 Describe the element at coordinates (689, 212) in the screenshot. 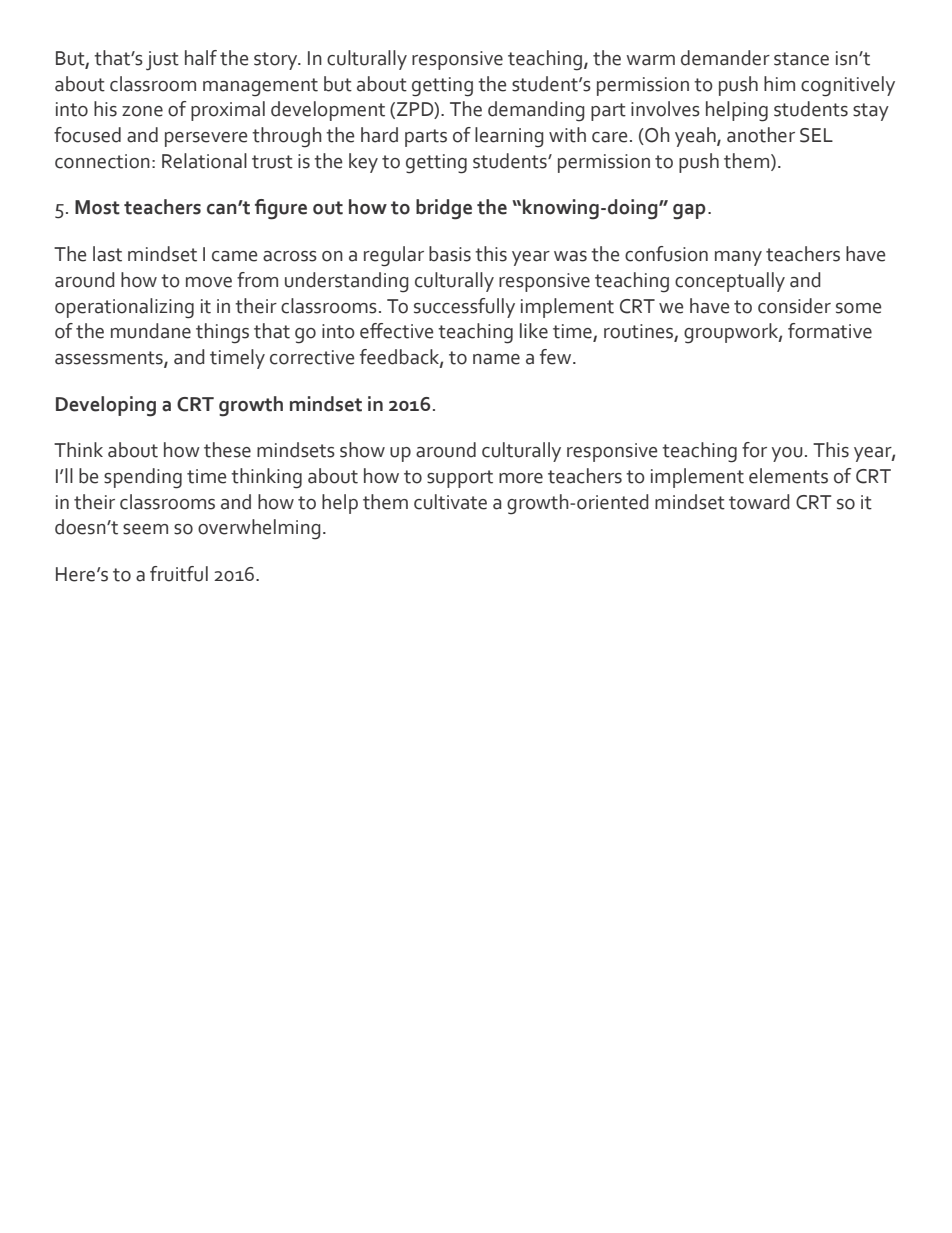

I see `gap` at that location.
